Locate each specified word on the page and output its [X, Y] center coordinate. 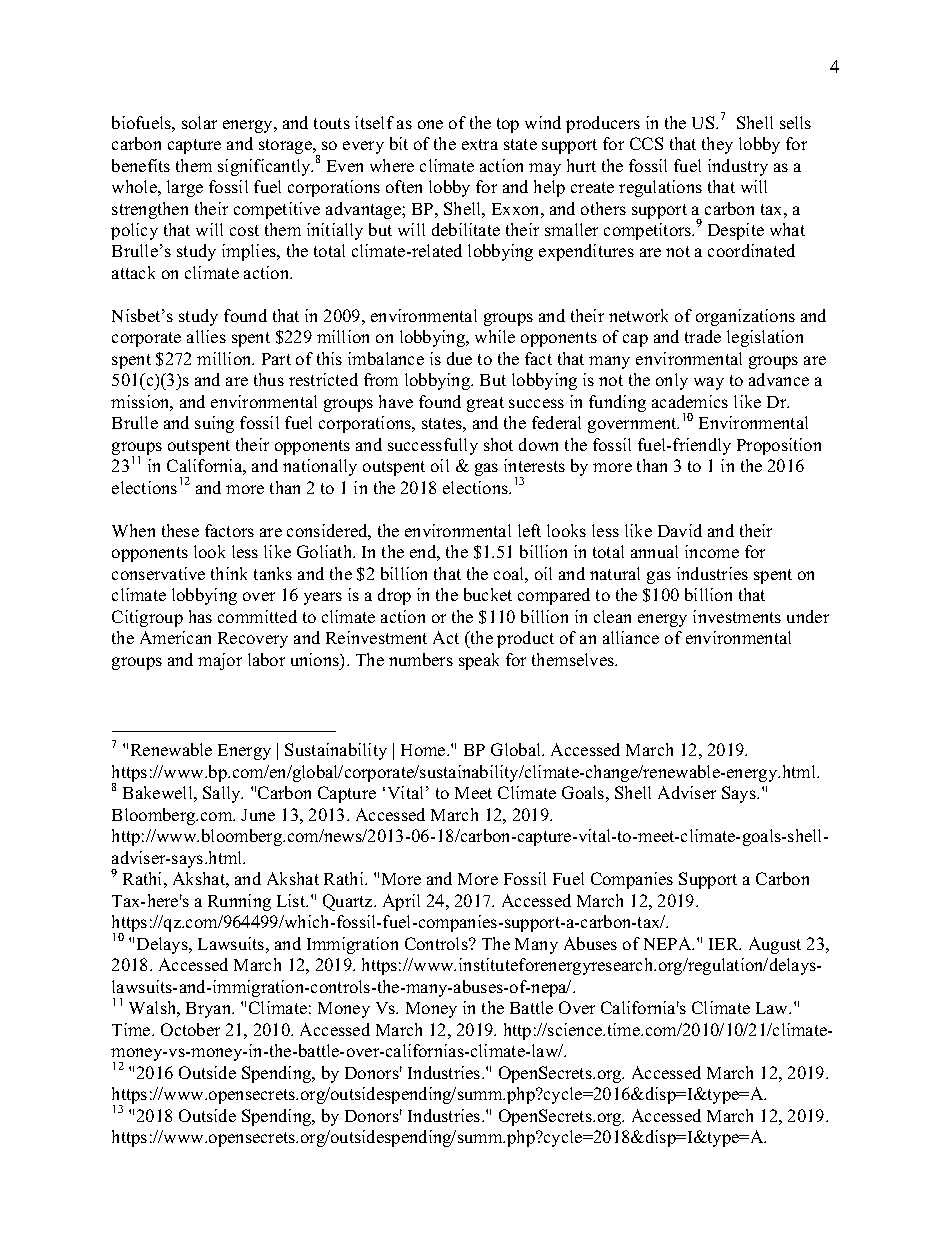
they [717, 145]
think [229, 573]
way [709, 383]
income [712, 551]
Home [424, 750]
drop [394, 596]
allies [206, 336]
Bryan [210, 1010]
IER [725, 944]
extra [480, 144]
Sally [223, 794]
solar [199, 122]
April [401, 902]
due [459, 358]
